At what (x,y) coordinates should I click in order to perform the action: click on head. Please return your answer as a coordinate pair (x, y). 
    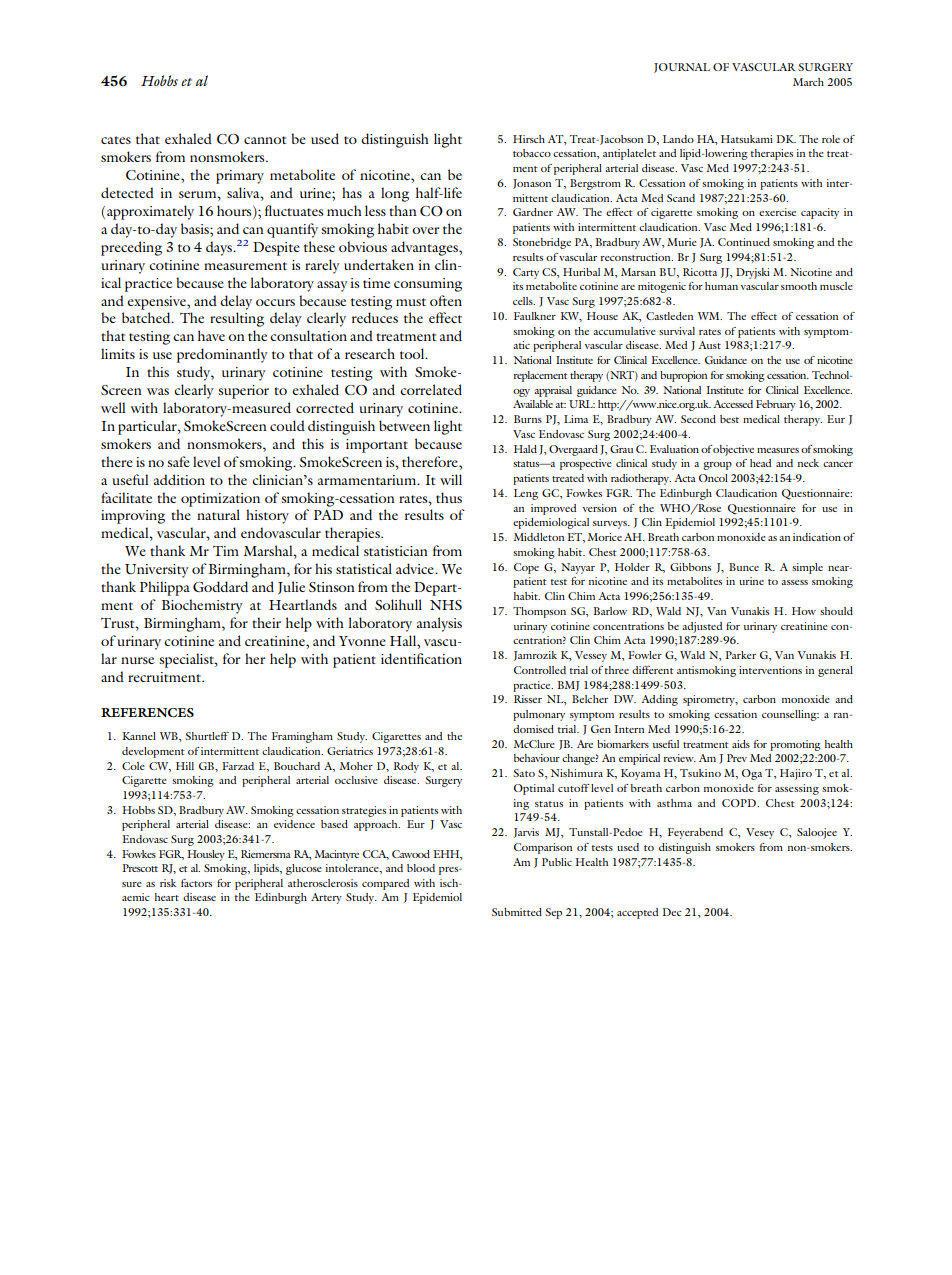
    Looking at the image, I should click on (761, 463).
